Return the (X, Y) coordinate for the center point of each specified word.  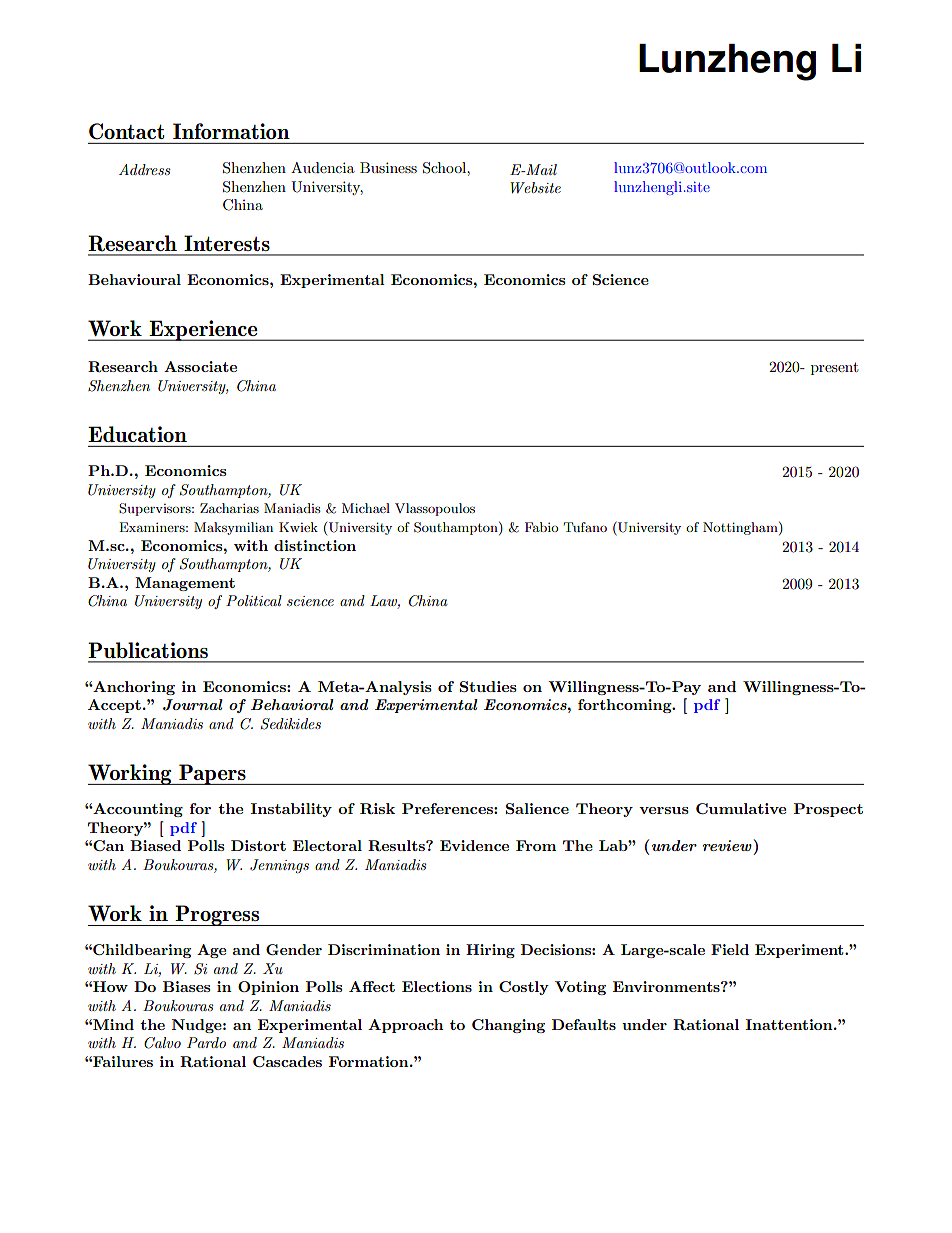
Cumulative (741, 808)
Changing (508, 1026)
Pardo (206, 1042)
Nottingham (741, 528)
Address (145, 169)
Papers (212, 774)
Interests (227, 243)
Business (388, 167)
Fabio (541, 527)
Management (185, 584)
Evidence (474, 845)
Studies (488, 686)
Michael (366, 508)
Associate (200, 366)
